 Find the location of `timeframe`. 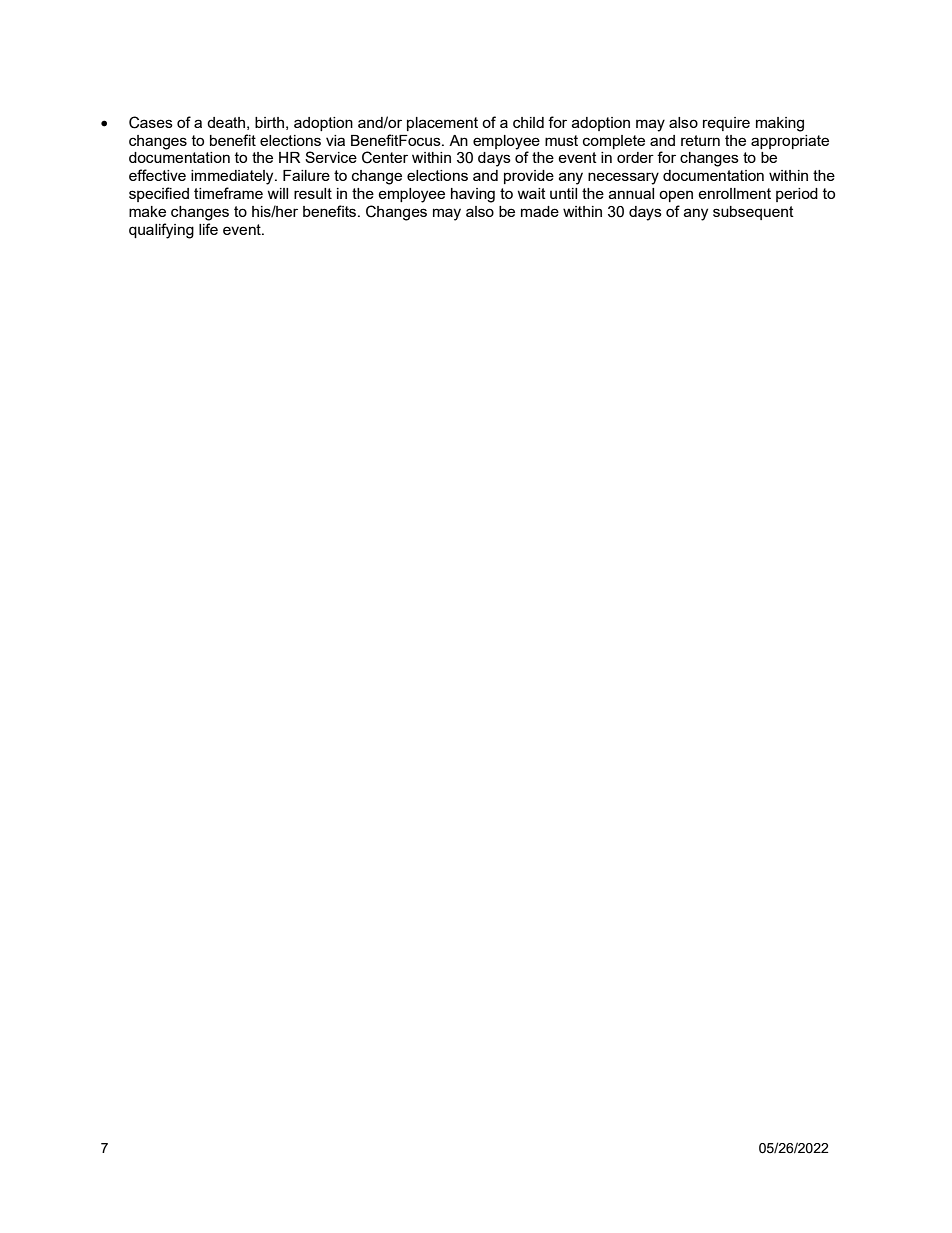

timeframe is located at coordinates (228, 193).
